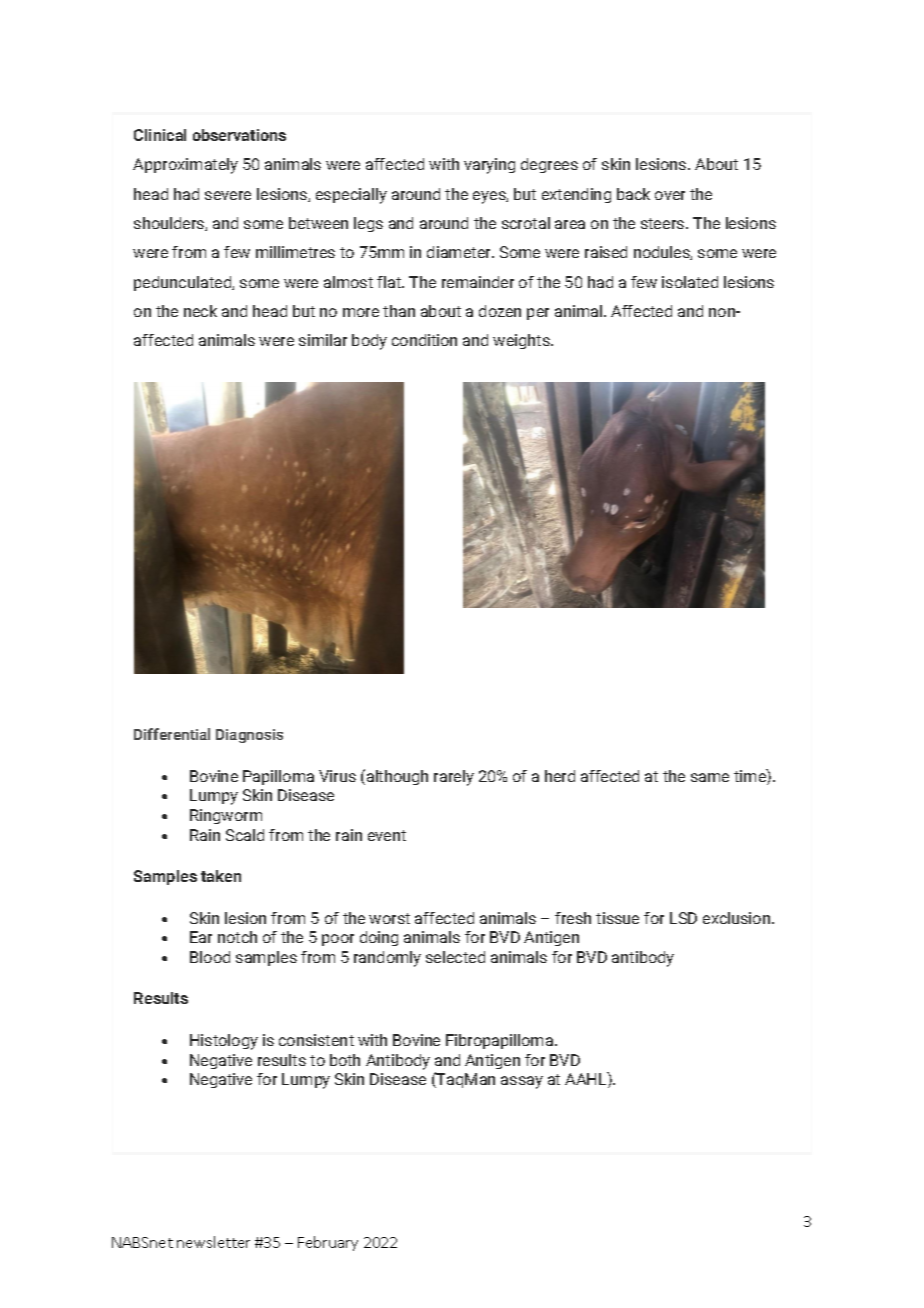  I want to click on weights, so click(522, 341).
